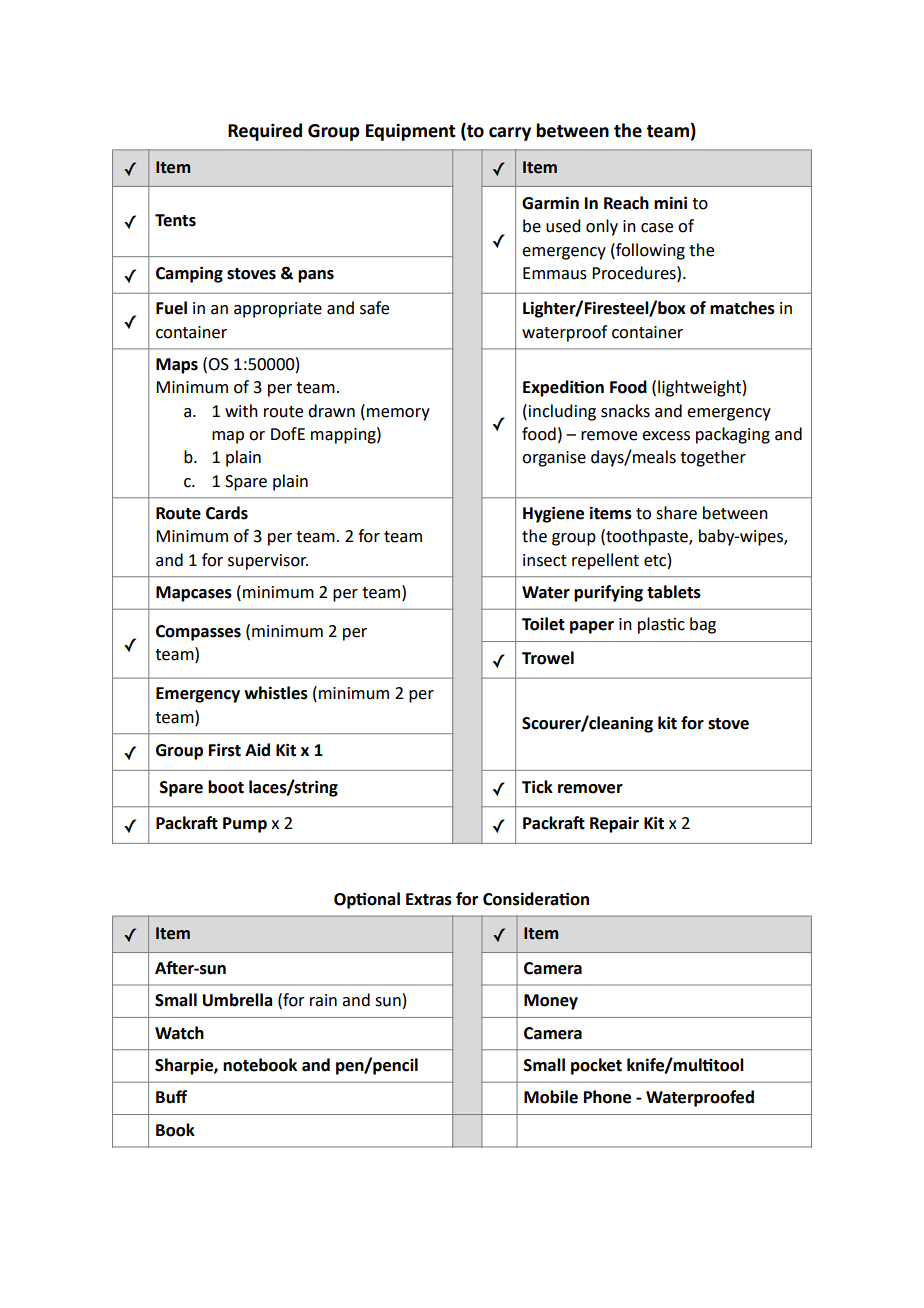 This page has width=924, height=1308. I want to click on Required, so click(265, 132).
